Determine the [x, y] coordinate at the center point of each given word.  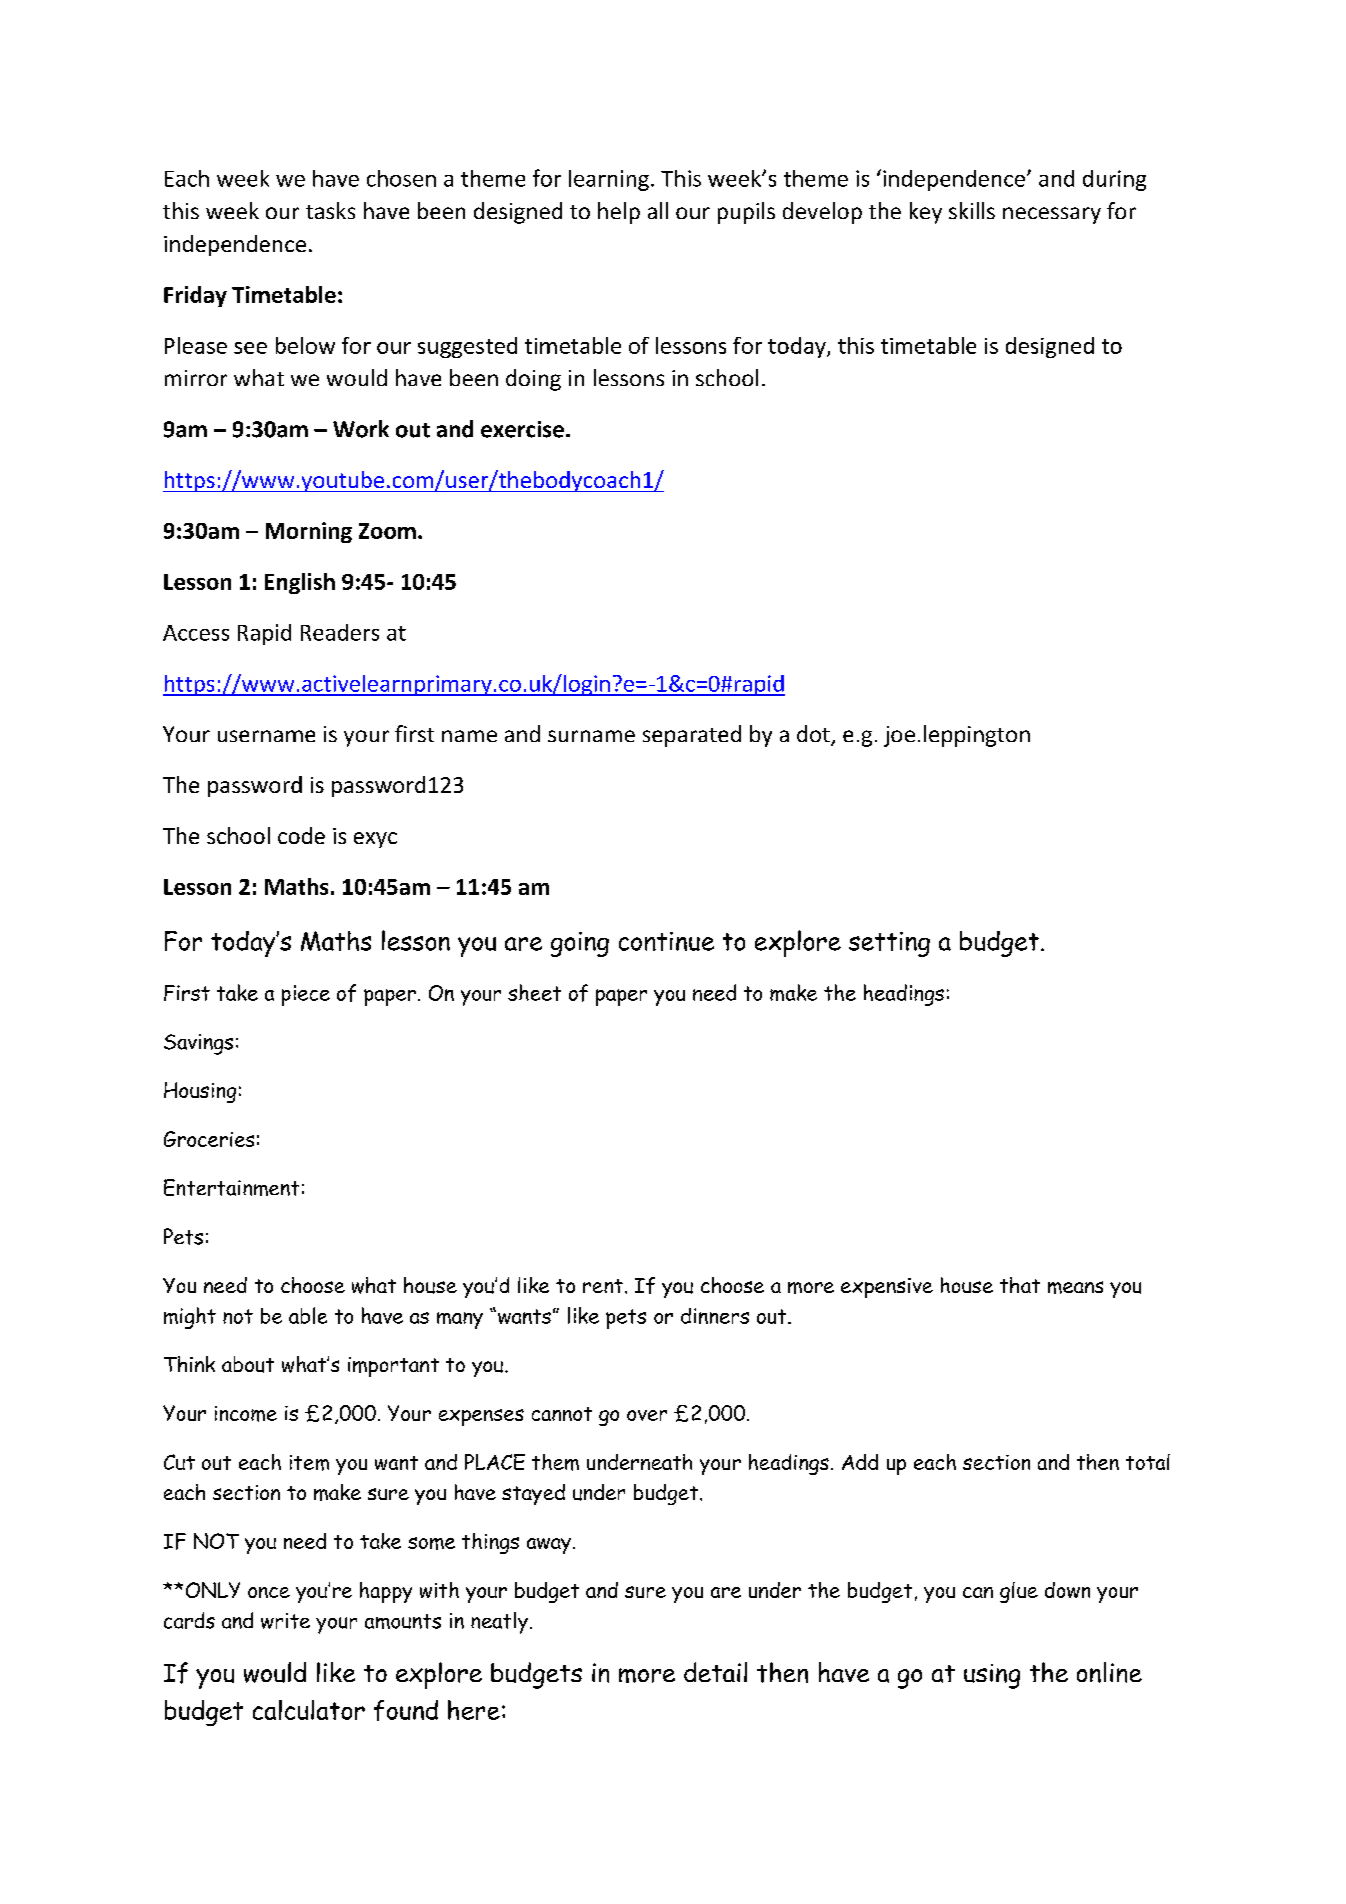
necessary [1052, 215]
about [248, 1364]
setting [889, 944]
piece [306, 995]
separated [692, 736]
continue [666, 941]
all [658, 210]
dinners [715, 1316]
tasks [330, 210]
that [1020, 1285]
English [300, 583]
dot [814, 735]
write [285, 1621]
